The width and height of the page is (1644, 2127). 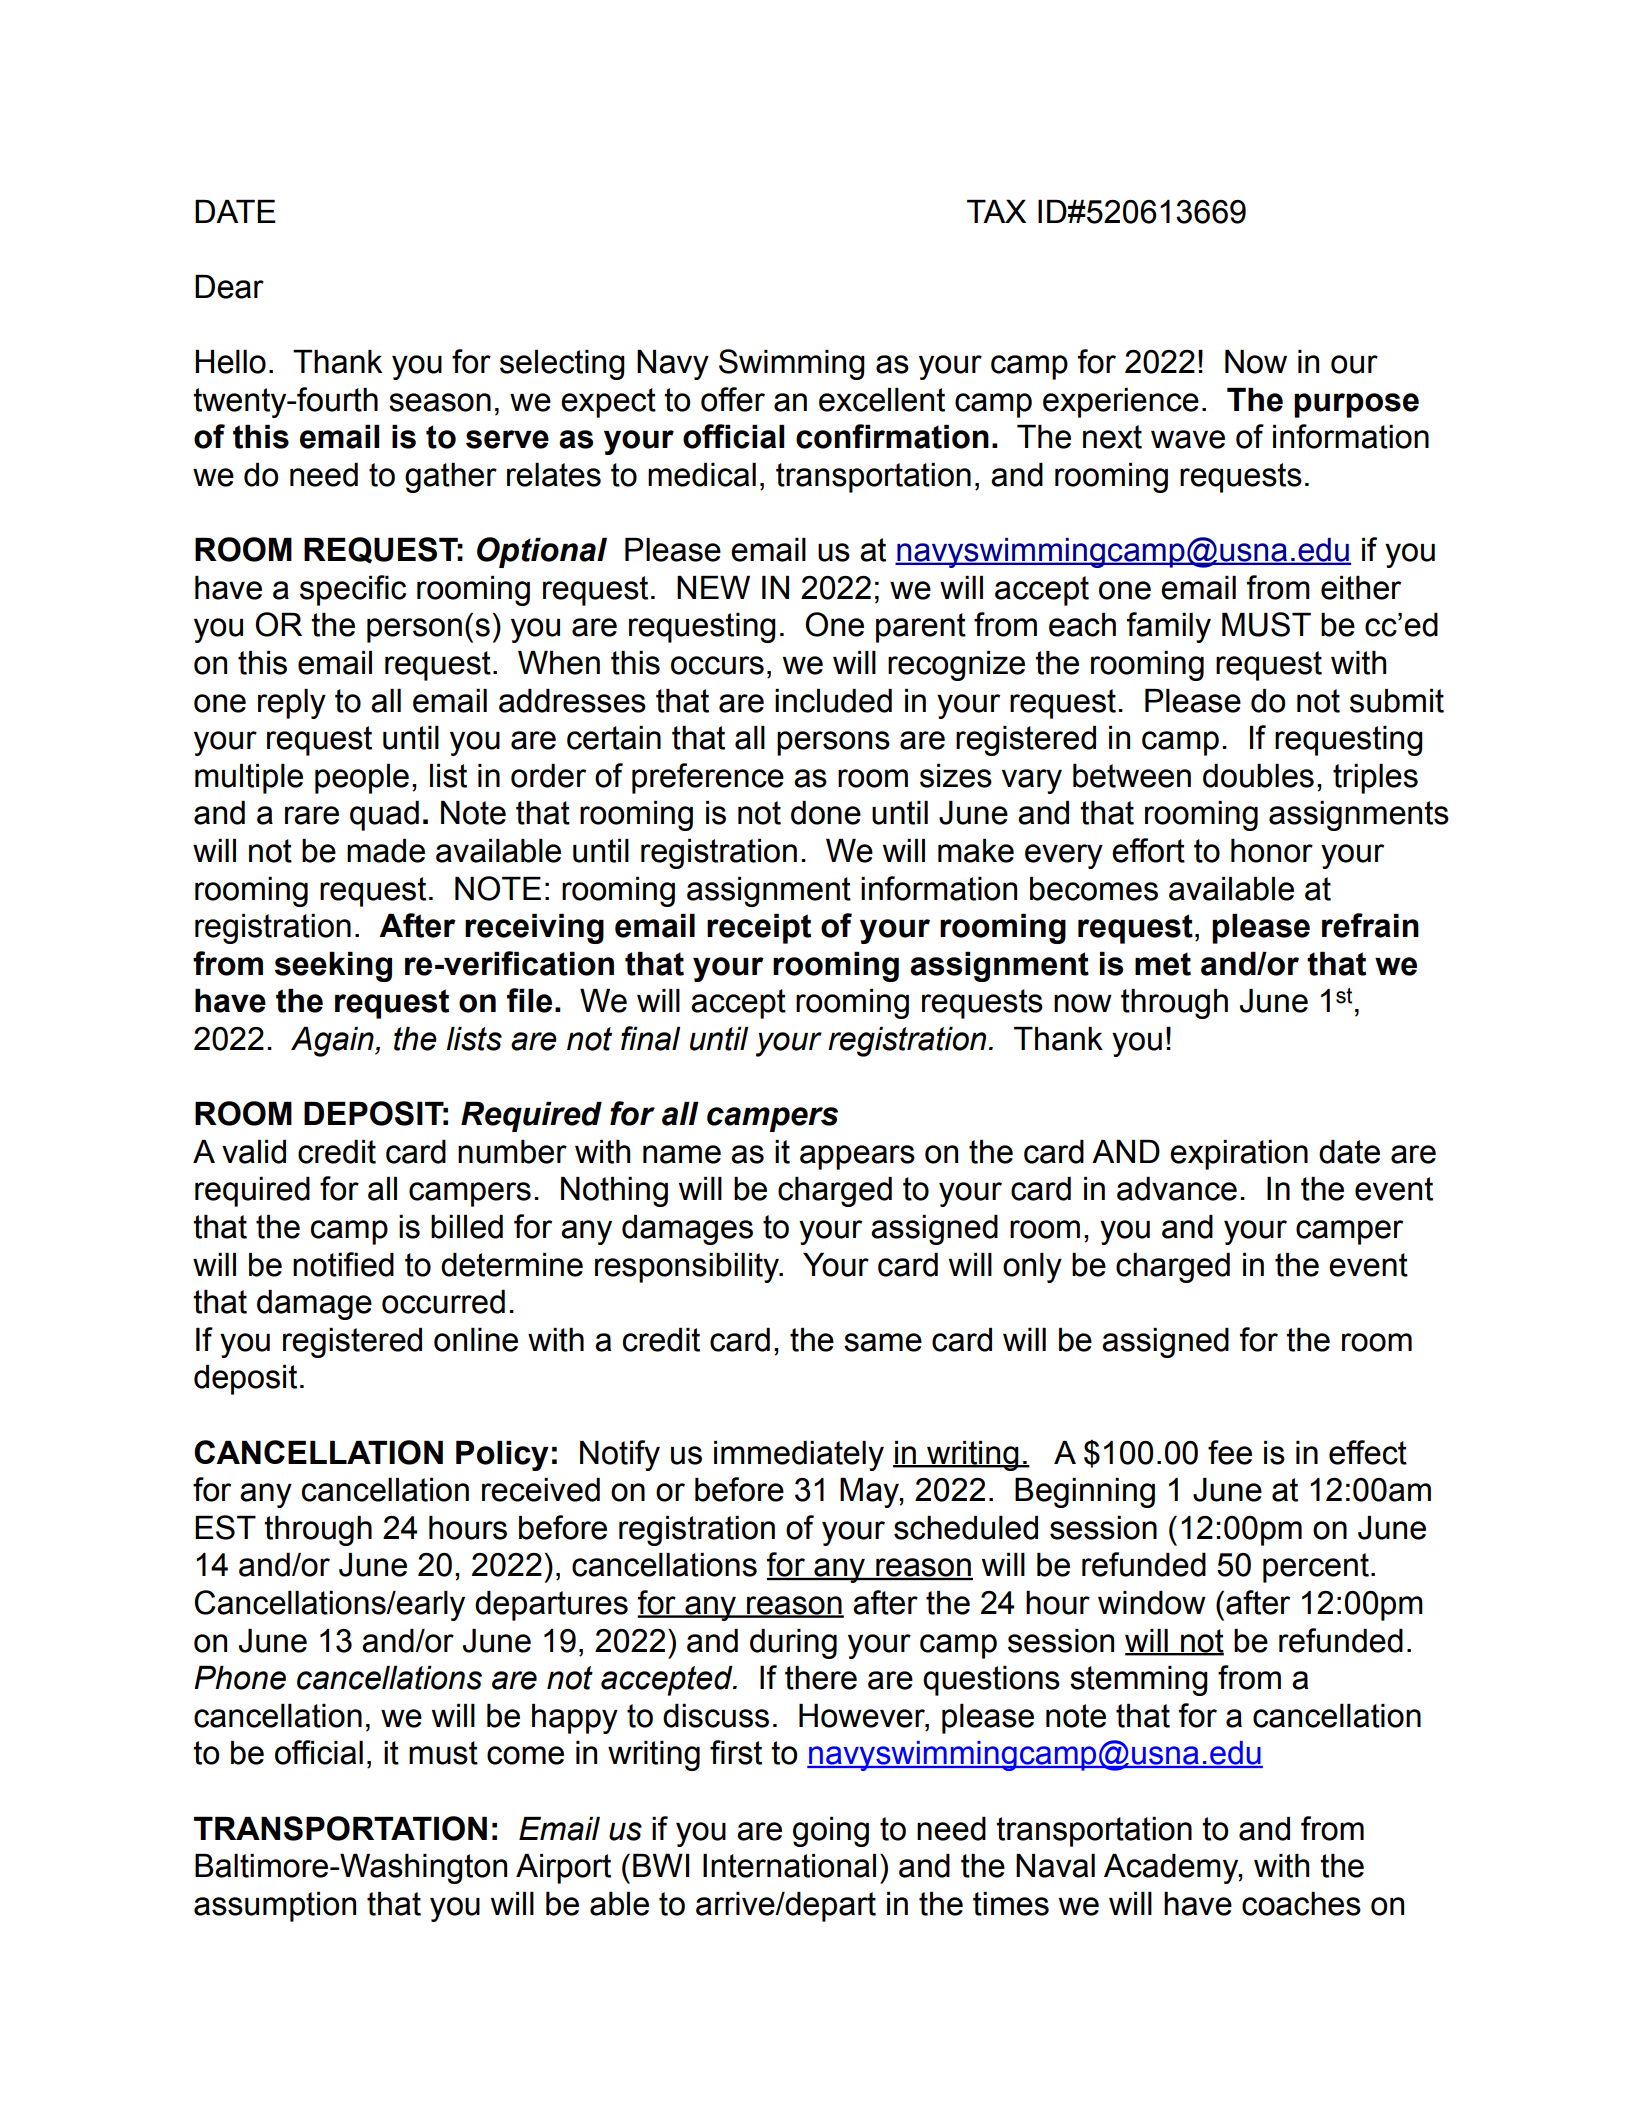 What do you see at coordinates (443, 1302) in the page?
I see `occurred` at bounding box center [443, 1302].
